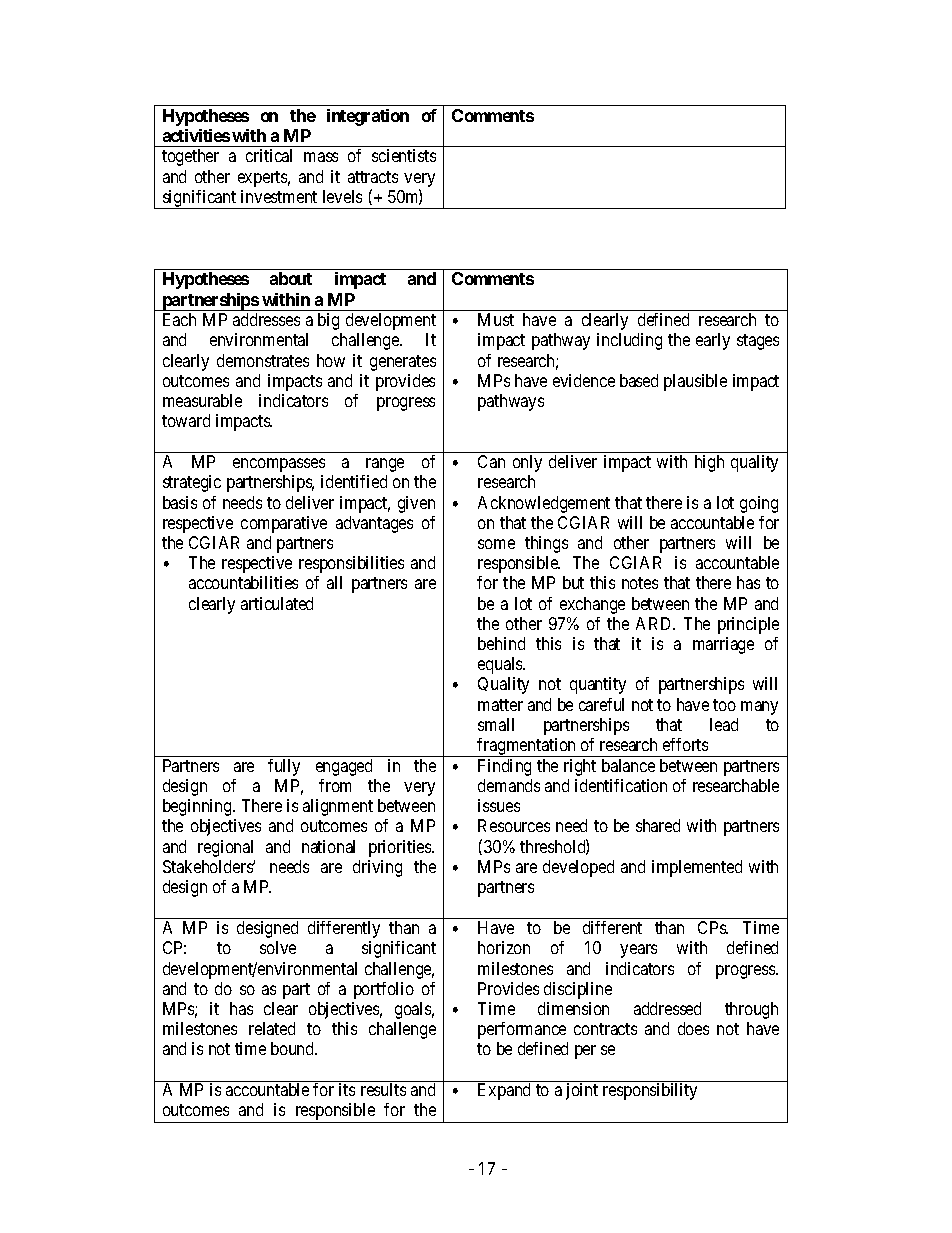 Image resolution: width=952 pixels, height=1233 pixels. I want to click on accountabilities, so click(243, 582).
